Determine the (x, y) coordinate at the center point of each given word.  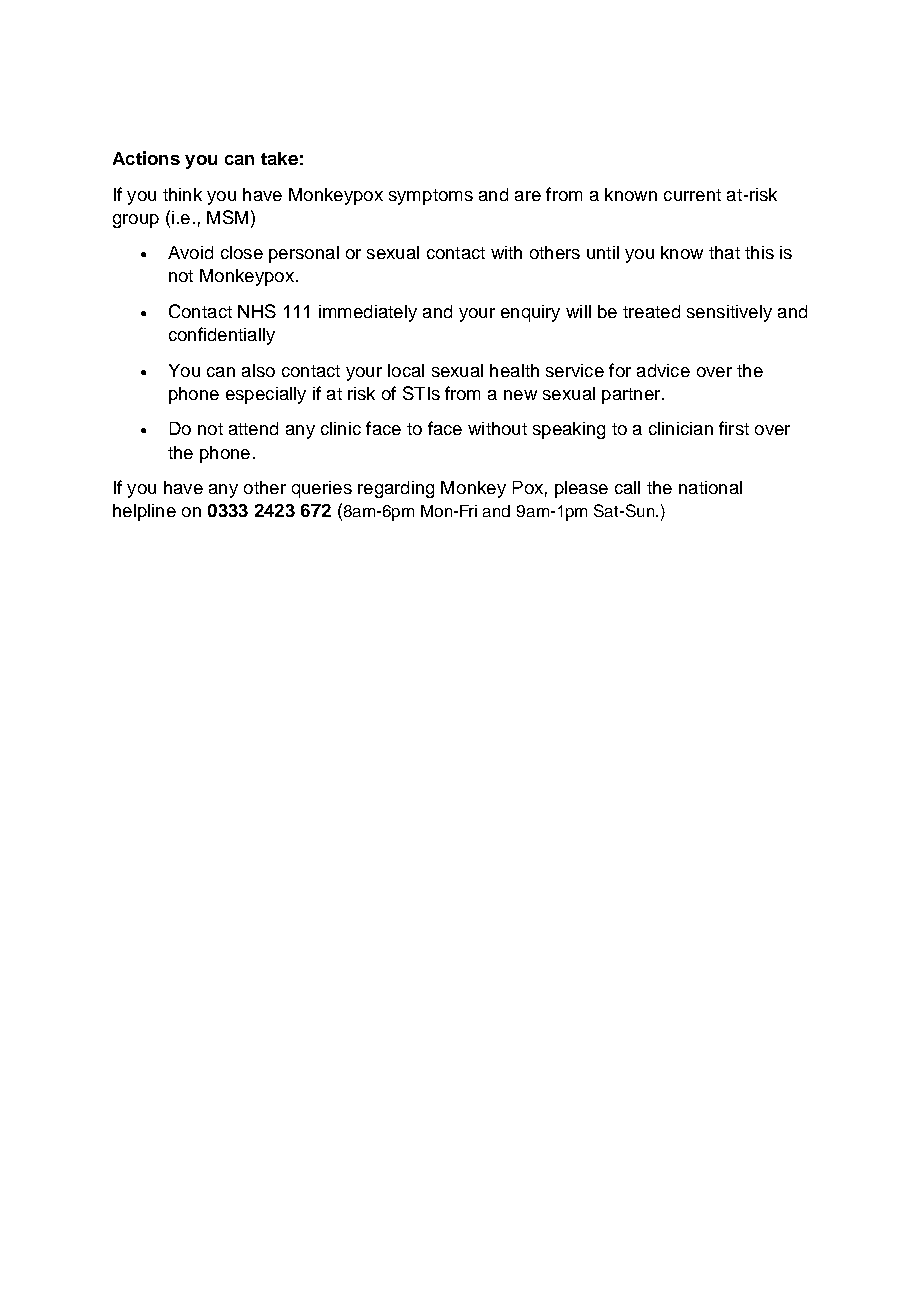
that (724, 252)
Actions (146, 158)
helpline (144, 512)
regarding (396, 489)
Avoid (190, 252)
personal (304, 254)
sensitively (729, 313)
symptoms (431, 197)
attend (253, 428)
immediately (368, 313)
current (692, 195)
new (520, 395)
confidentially (222, 336)
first (734, 428)
